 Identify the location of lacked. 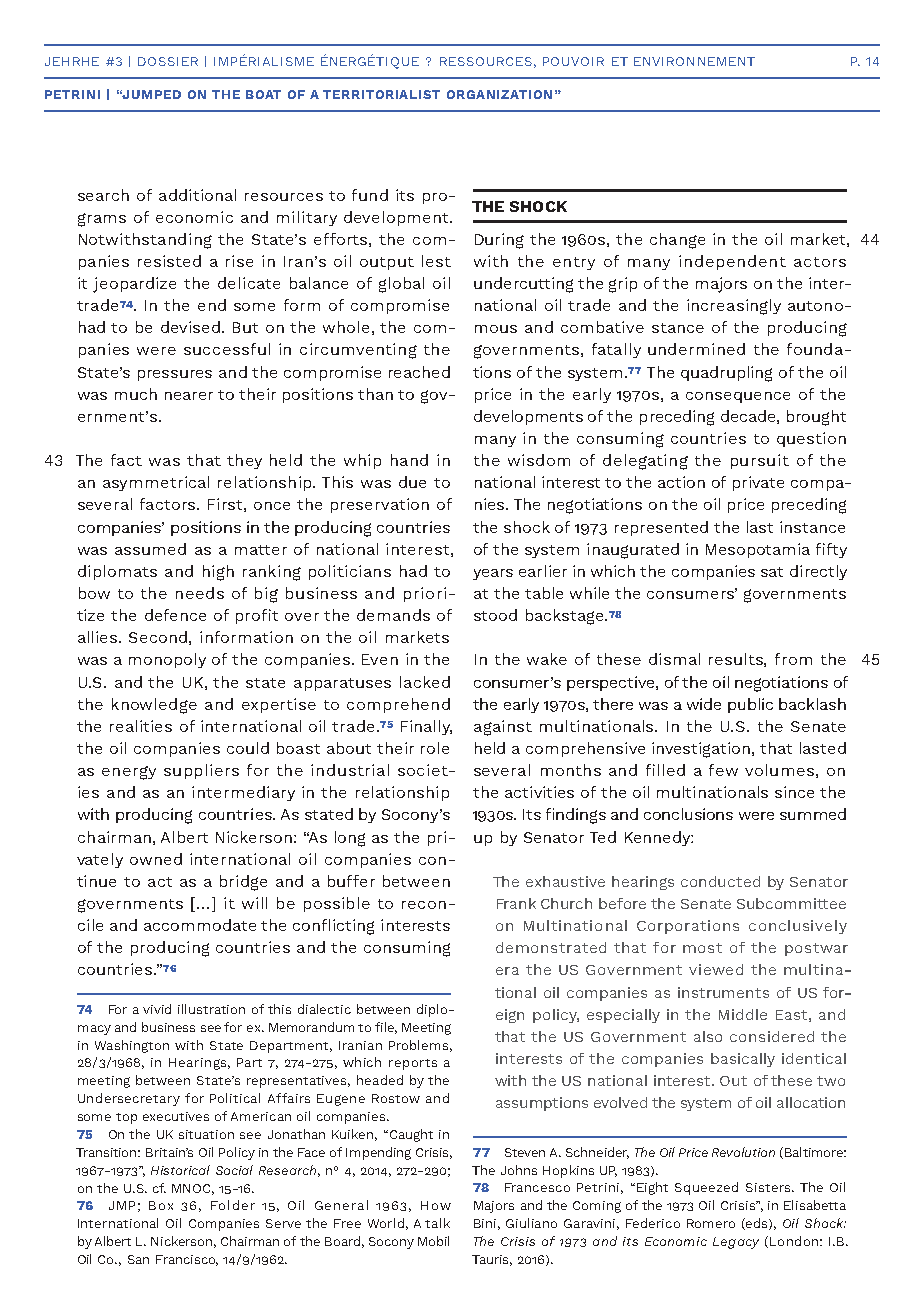
(425, 682).
